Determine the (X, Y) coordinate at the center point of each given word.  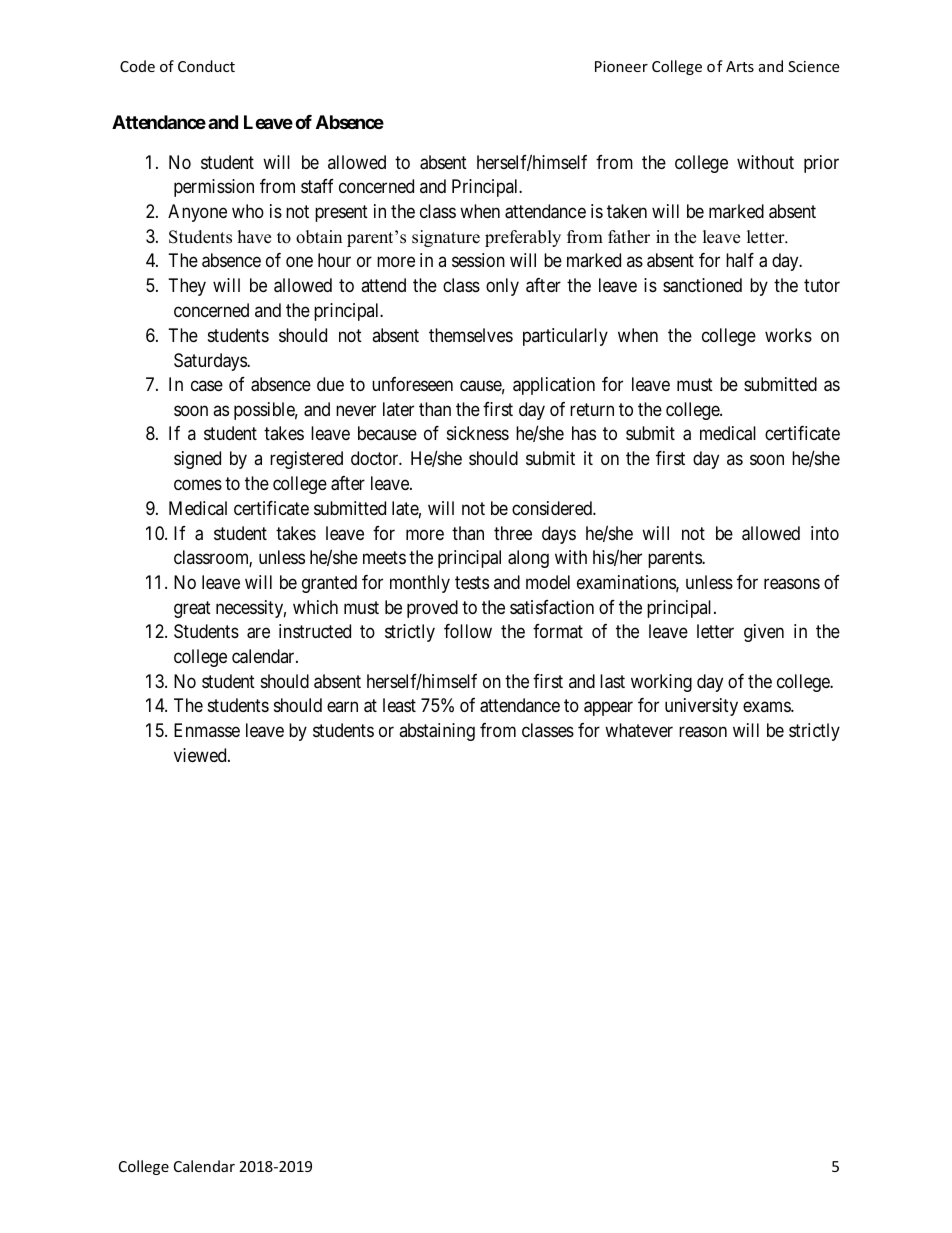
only (502, 287)
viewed (201, 755)
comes (198, 484)
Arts (740, 66)
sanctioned (702, 285)
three (513, 533)
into (825, 533)
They (187, 287)
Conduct (206, 66)
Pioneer (621, 66)
